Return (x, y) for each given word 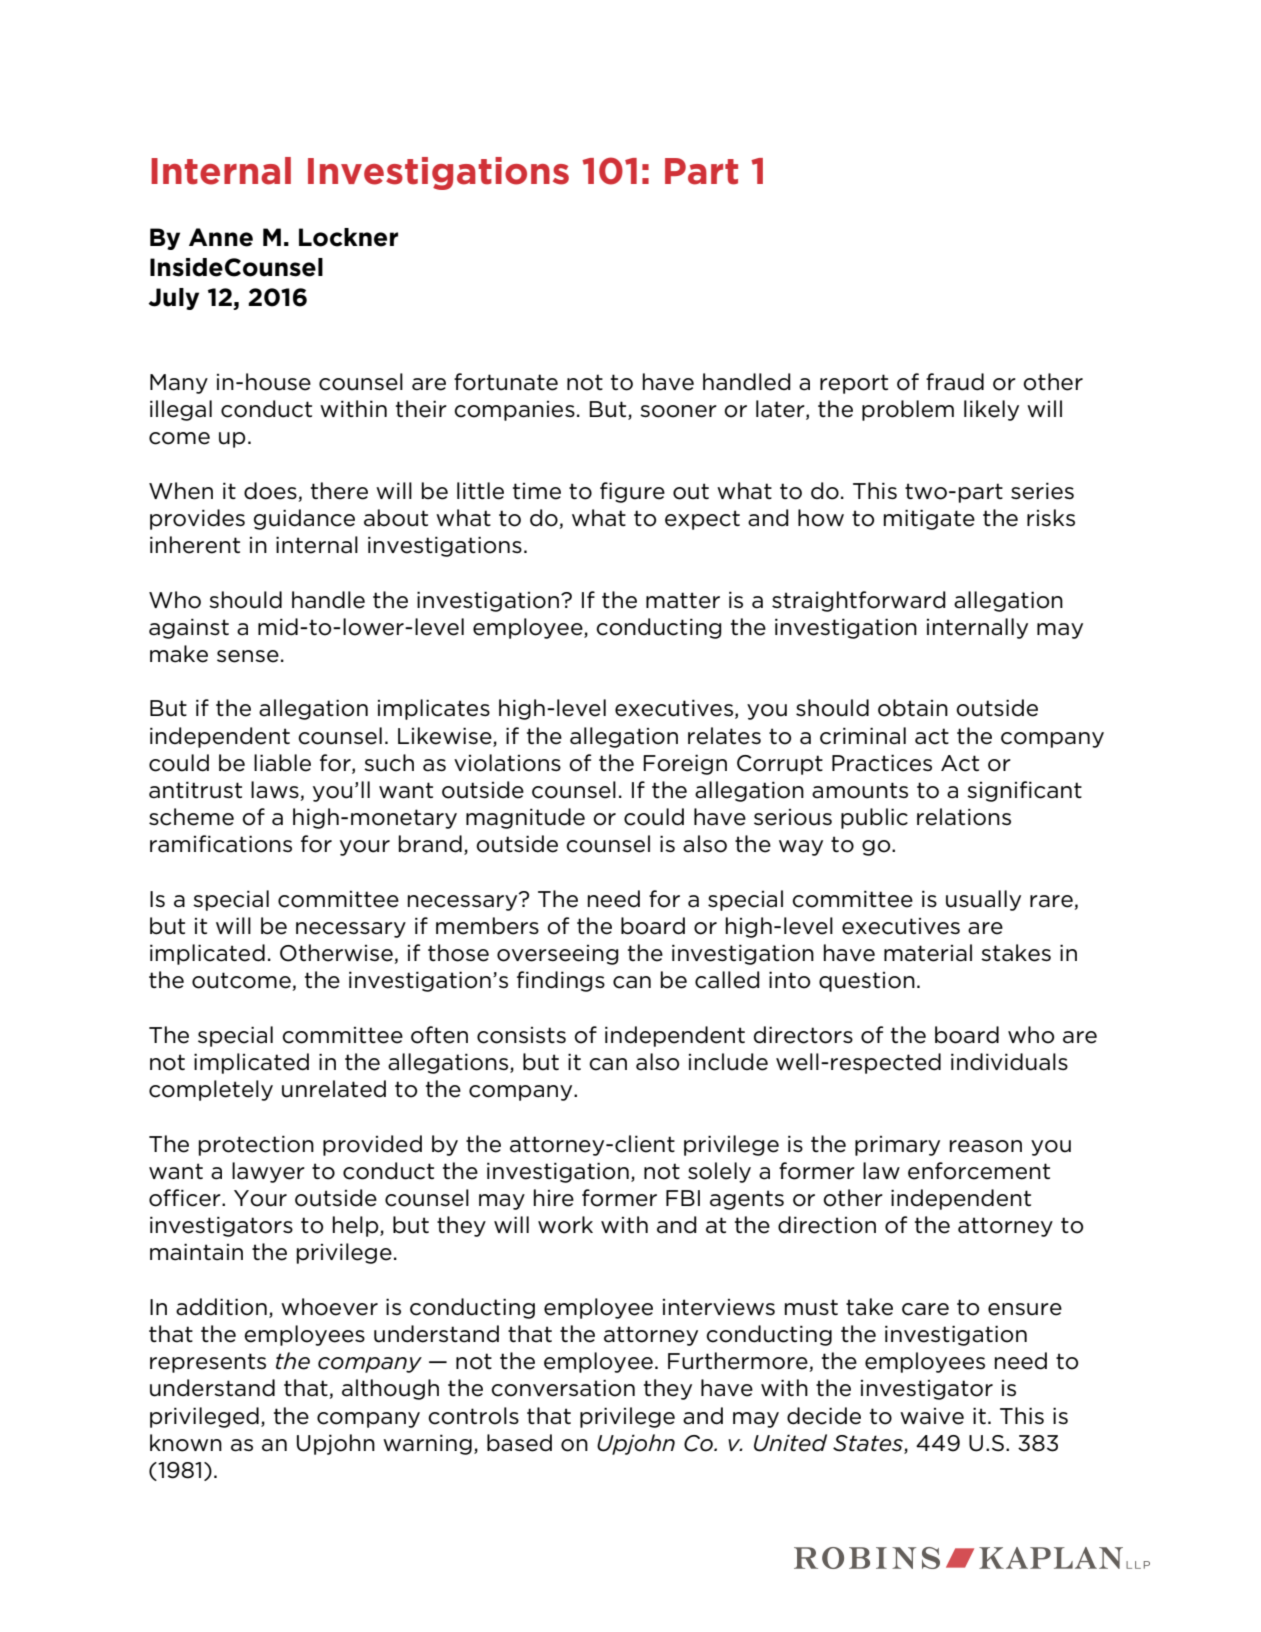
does (270, 491)
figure (632, 492)
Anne (221, 237)
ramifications (221, 844)
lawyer (268, 1172)
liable (282, 763)
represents (208, 1363)
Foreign (685, 764)
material (928, 953)
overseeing (558, 955)
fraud (955, 382)
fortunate (506, 382)
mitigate (929, 519)
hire (554, 1198)
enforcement (979, 1171)
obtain (913, 708)
